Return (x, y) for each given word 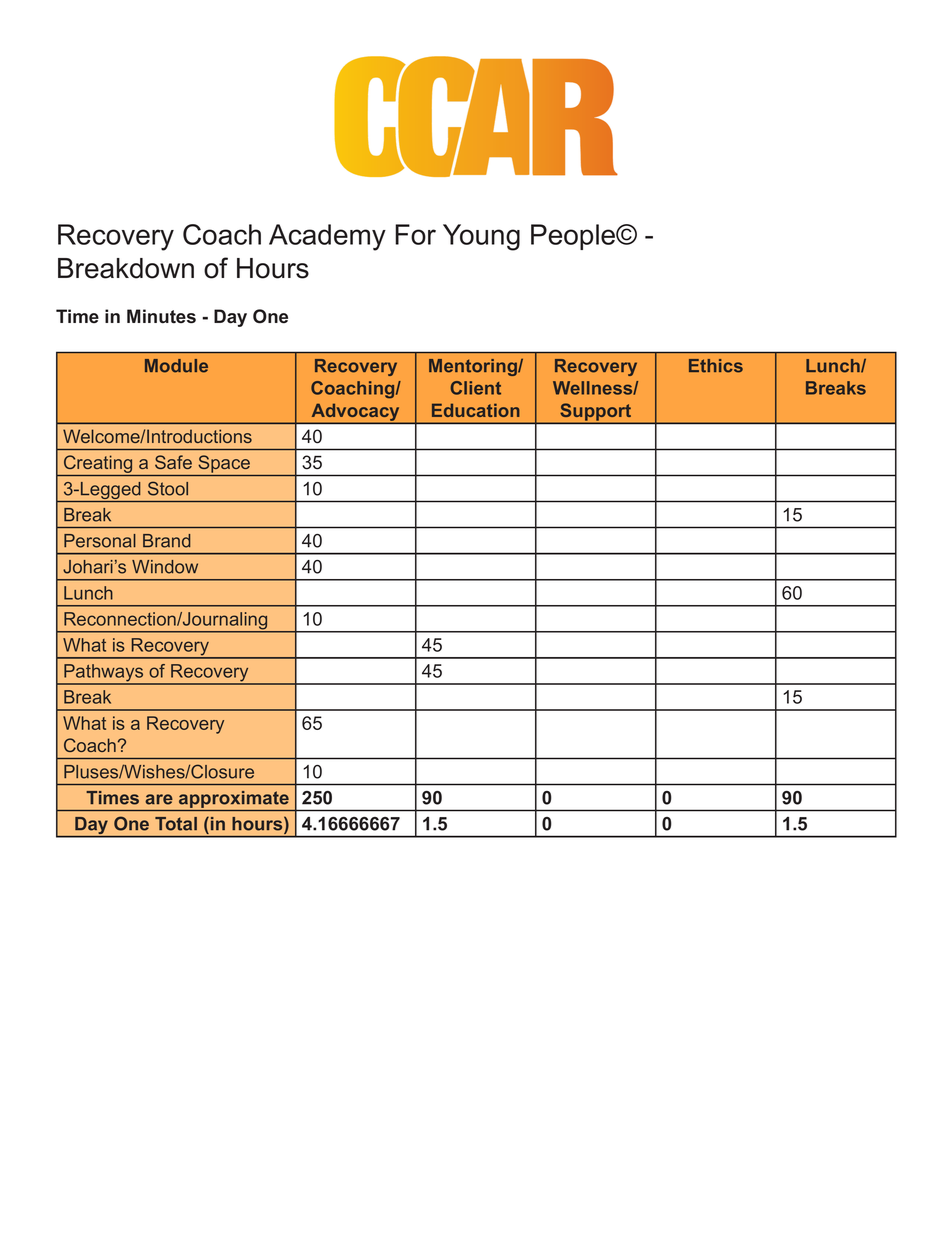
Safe (173, 462)
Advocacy (355, 413)
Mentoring (474, 367)
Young (481, 237)
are (159, 799)
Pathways (104, 674)
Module (176, 366)
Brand (166, 541)
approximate (234, 799)
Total (176, 824)
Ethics (716, 366)
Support (596, 413)
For (415, 234)
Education (476, 410)
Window (165, 567)
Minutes (161, 316)
